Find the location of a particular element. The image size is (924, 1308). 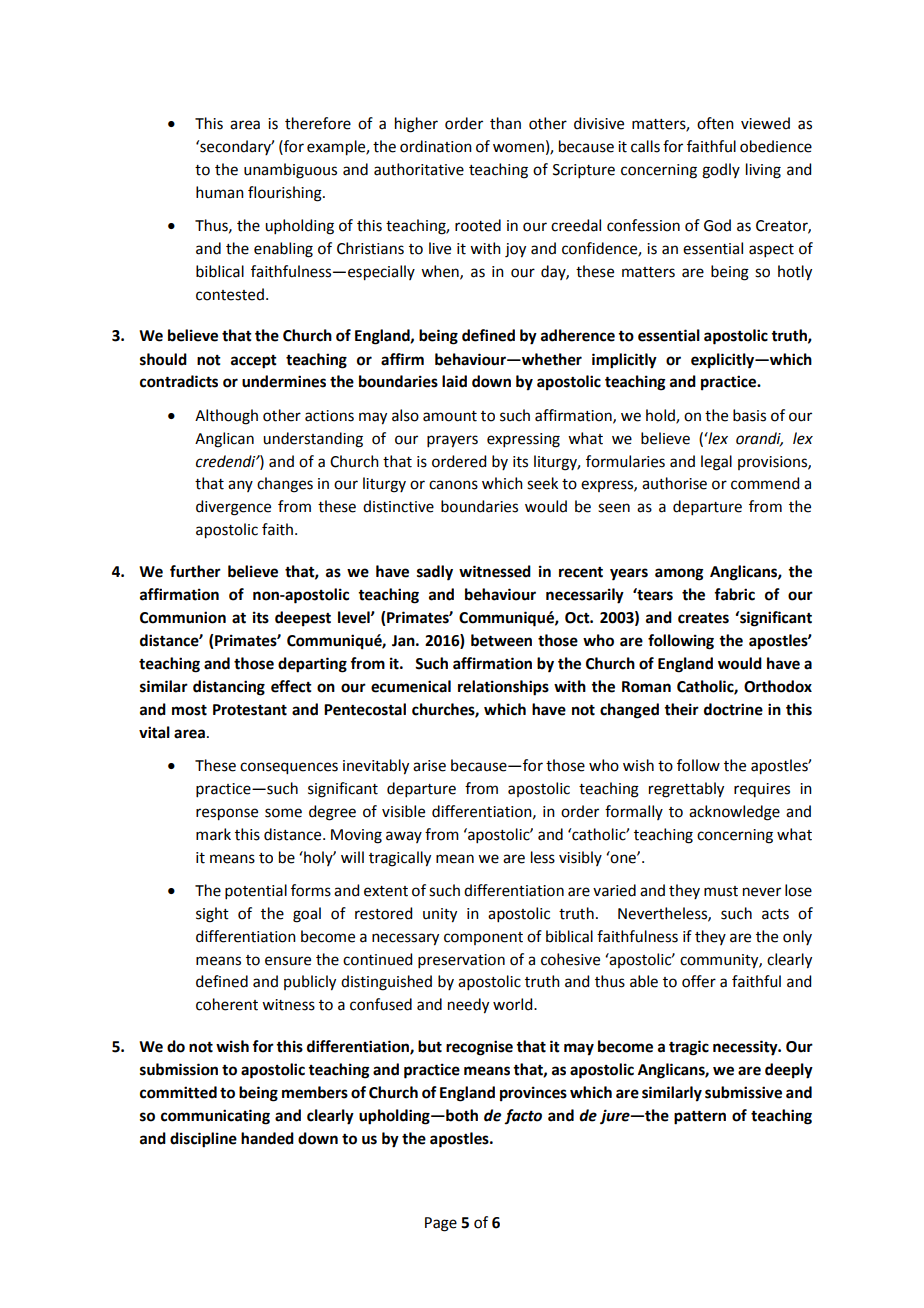

away is located at coordinates (404, 837).
